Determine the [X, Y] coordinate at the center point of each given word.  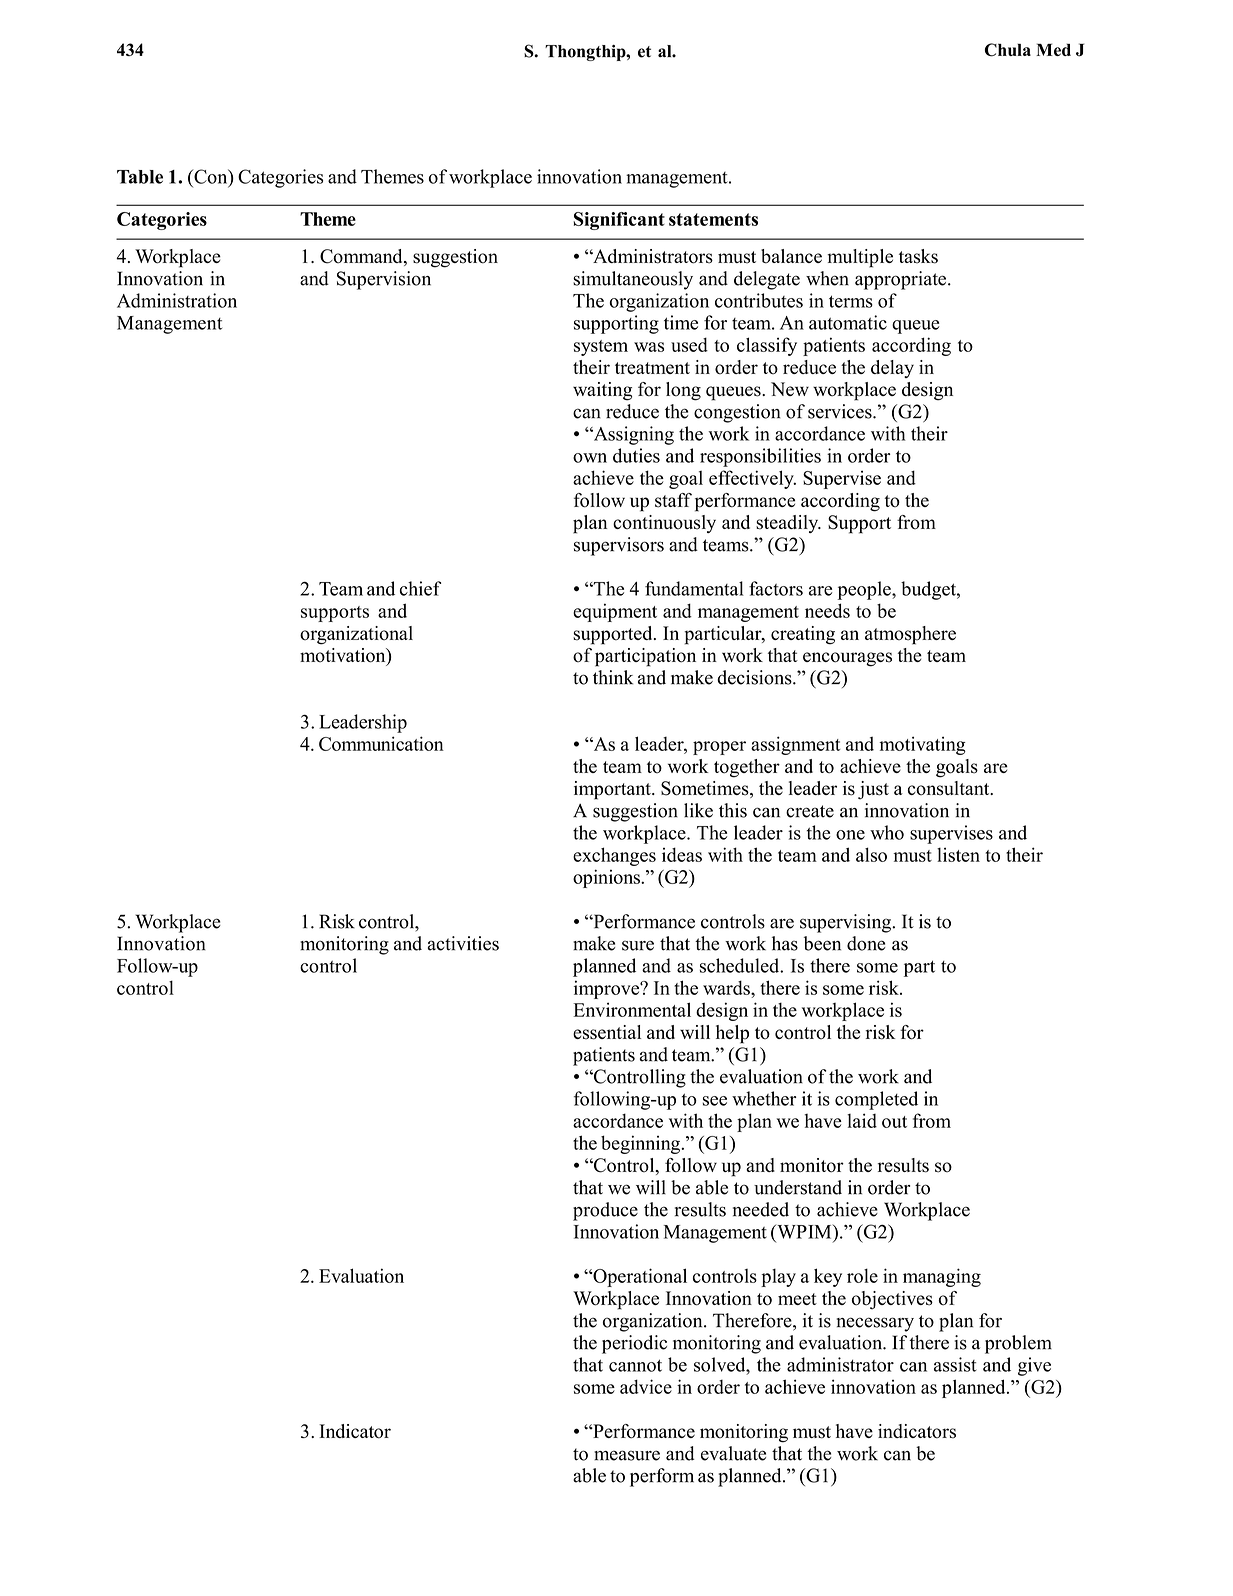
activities [463, 943]
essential [607, 1032]
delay [892, 369]
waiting [602, 391]
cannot [635, 1365]
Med [1053, 49]
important [613, 790]
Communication [381, 743]
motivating [922, 745]
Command [362, 257]
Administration [177, 300]
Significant [619, 221]
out [894, 1122]
